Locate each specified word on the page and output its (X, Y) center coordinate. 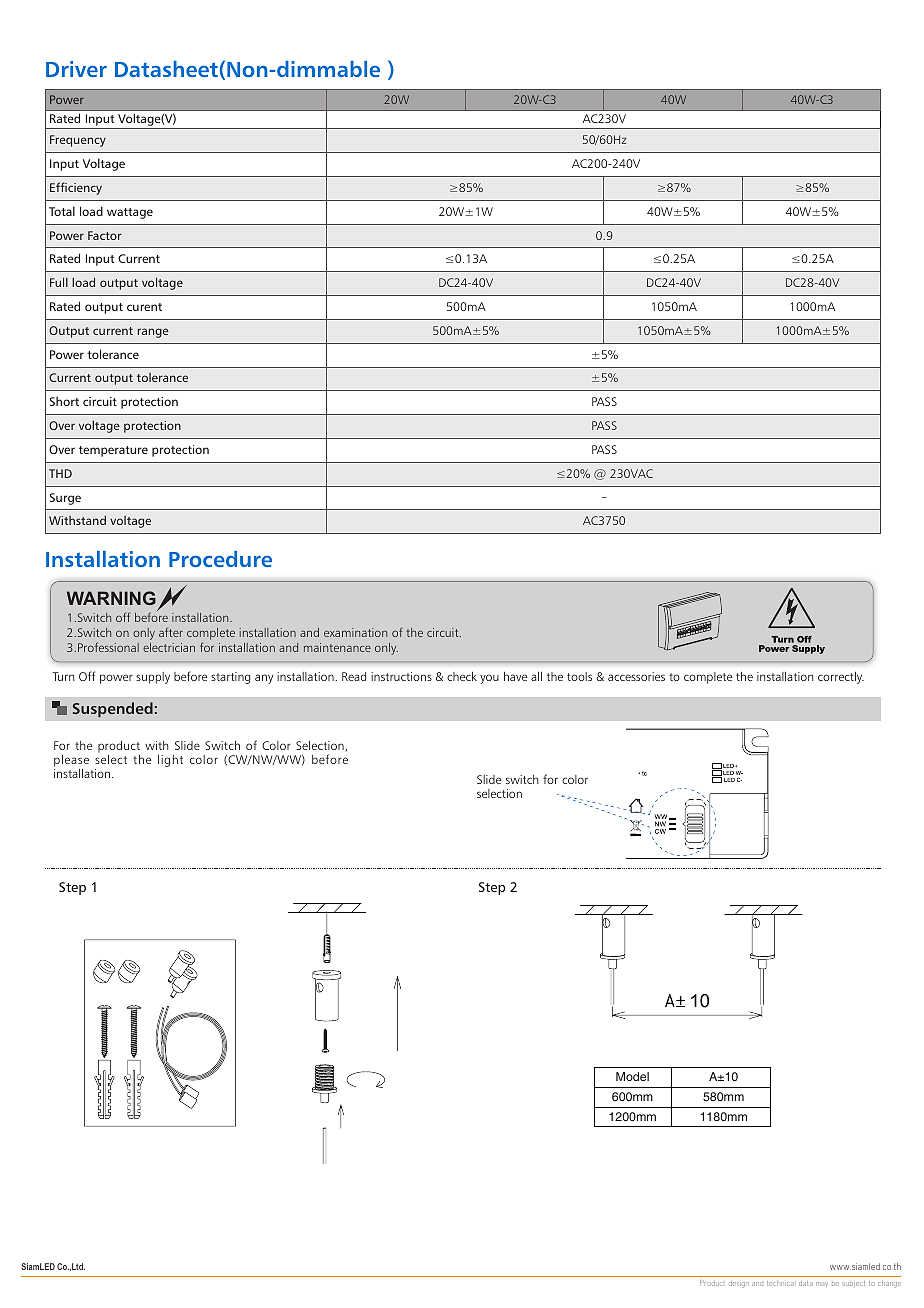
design (739, 1284)
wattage (130, 213)
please (71, 761)
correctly (841, 678)
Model (632, 1076)
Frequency (78, 141)
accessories (636, 676)
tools (579, 676)
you (489, 679)
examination (355, 632)
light (170, 761)
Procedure (220, 559)
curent (144, 307)
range (153, 333)
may (822, 1284)
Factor (105, 235)
